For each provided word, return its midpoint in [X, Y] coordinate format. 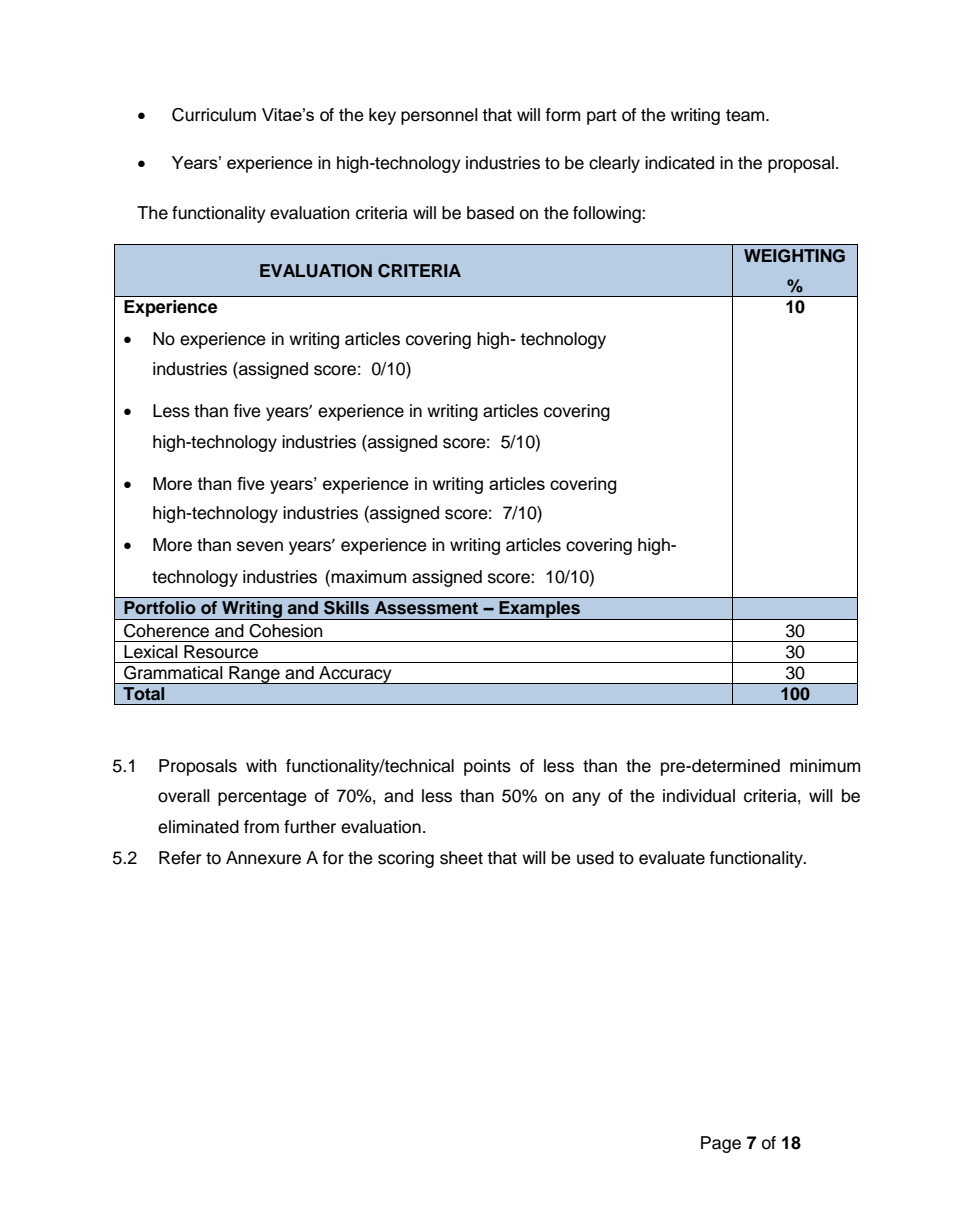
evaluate [672, 858]
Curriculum [214, 115]
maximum [368, 577]
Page [721, 1144]
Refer [180, 858]
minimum [825, 766]
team [746, 115]
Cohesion [286, 631]
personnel [439, 116]
